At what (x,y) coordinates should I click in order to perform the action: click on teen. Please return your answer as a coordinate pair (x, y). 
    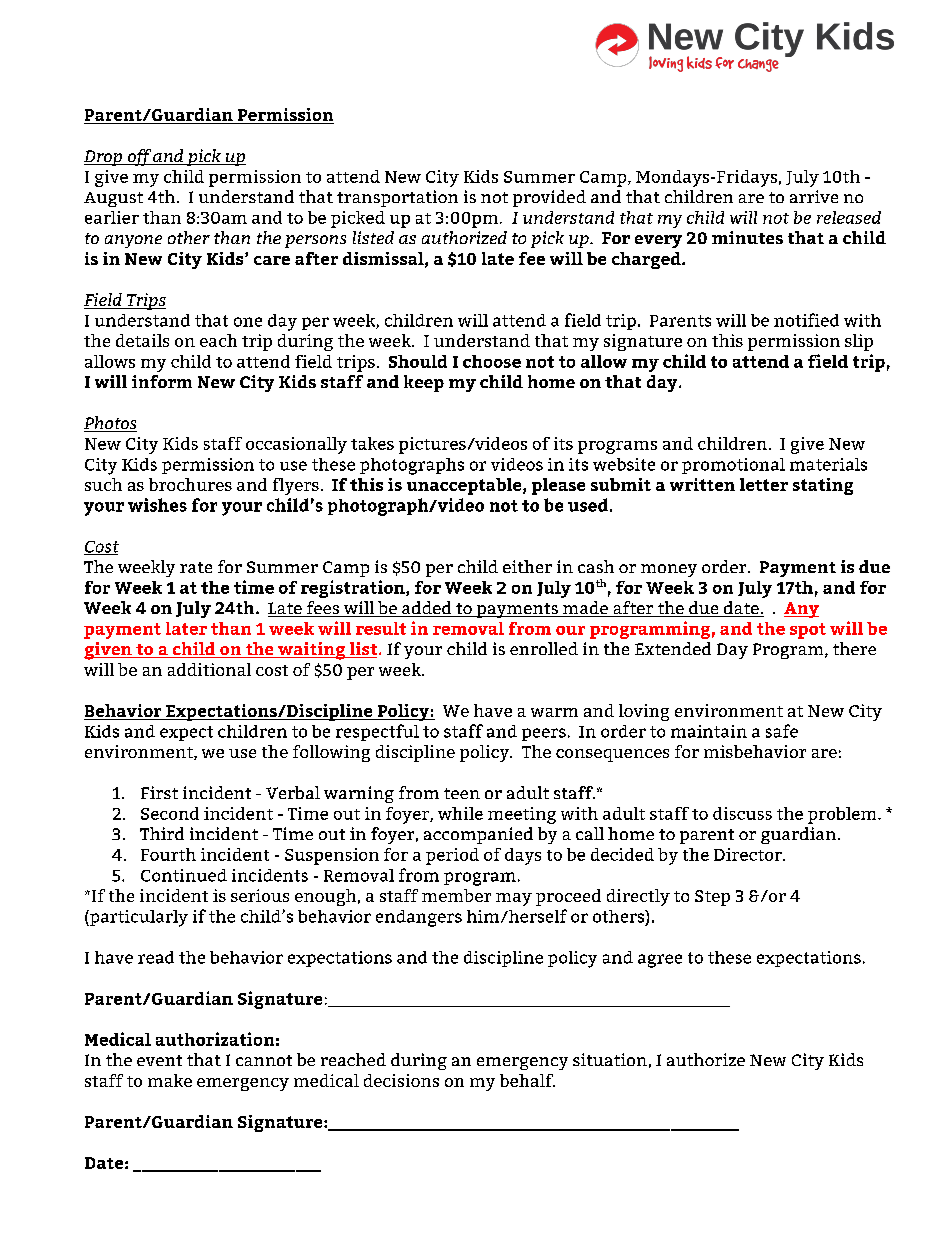
    Looking at the image, I should click on (462, 793).
